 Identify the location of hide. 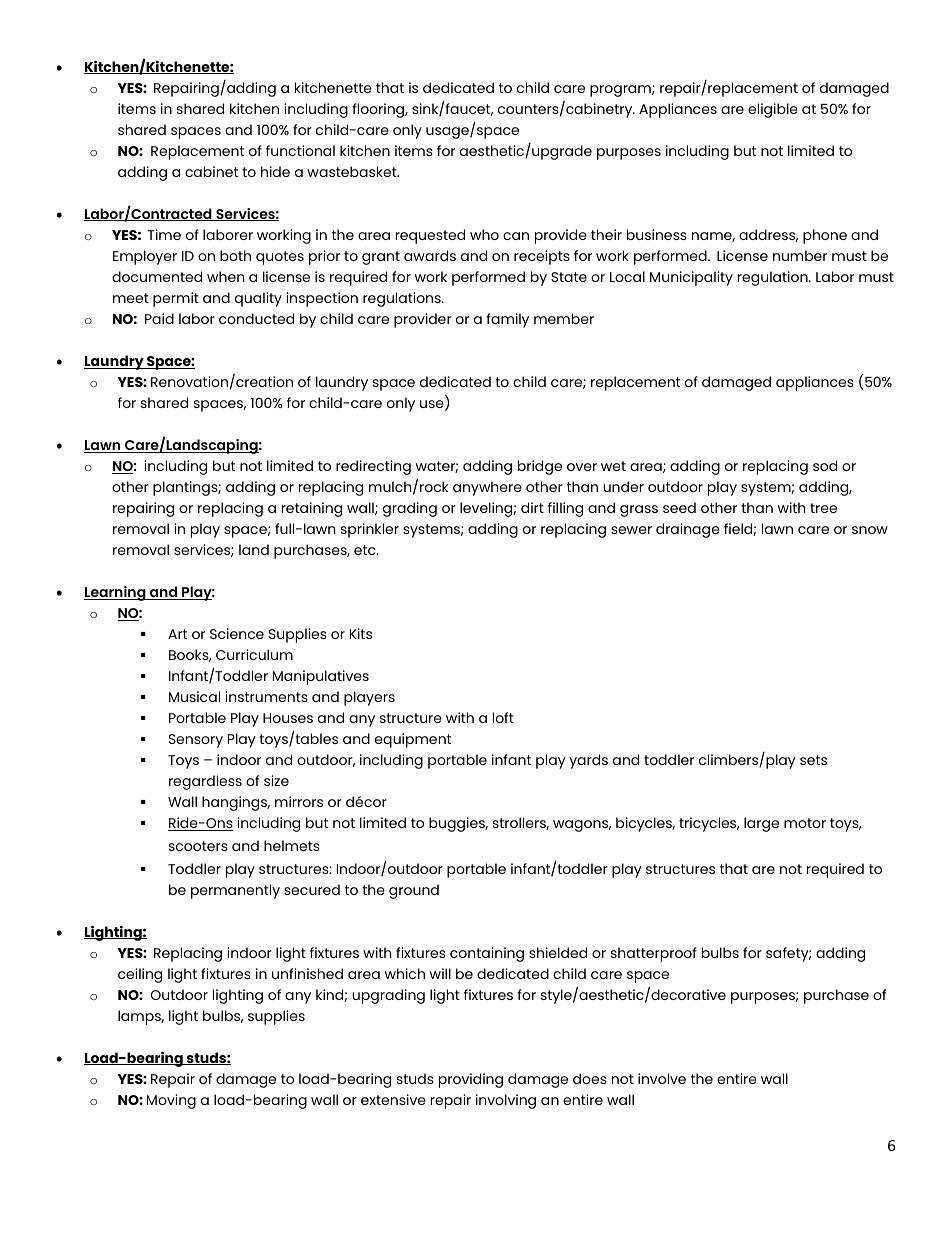
(275, 171).
